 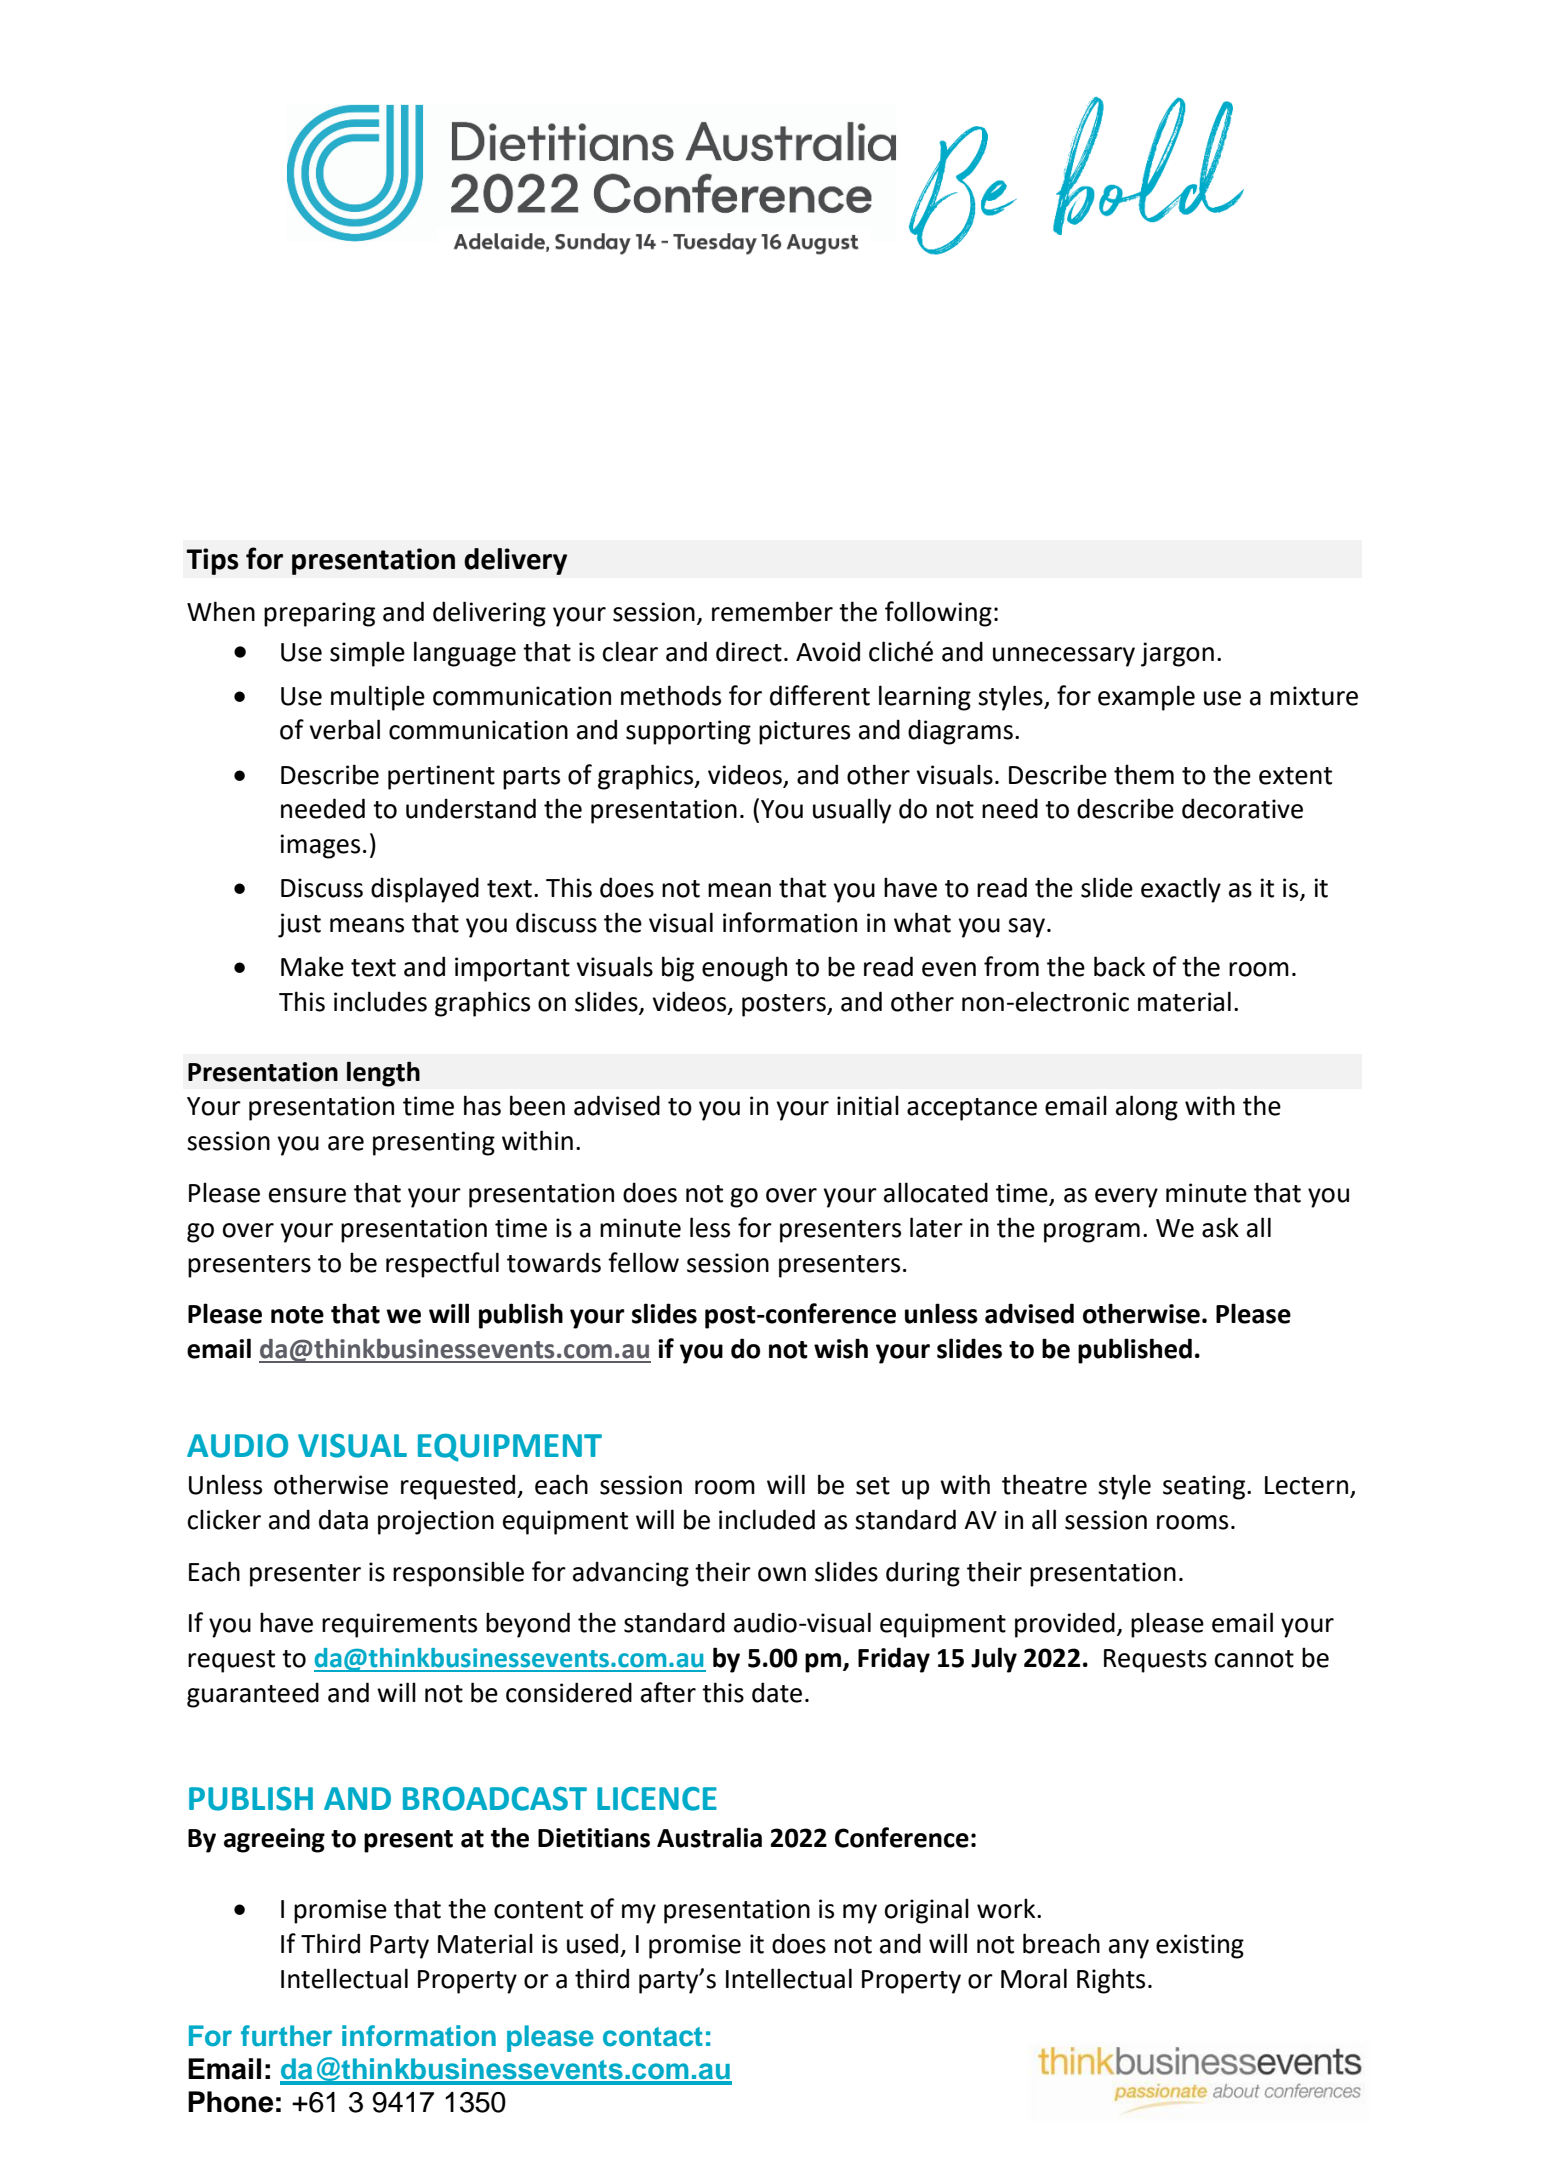 What do you see at coordinates (1147, 1108) in the page?
I see `along` at bounding box center [1147, 1108].
